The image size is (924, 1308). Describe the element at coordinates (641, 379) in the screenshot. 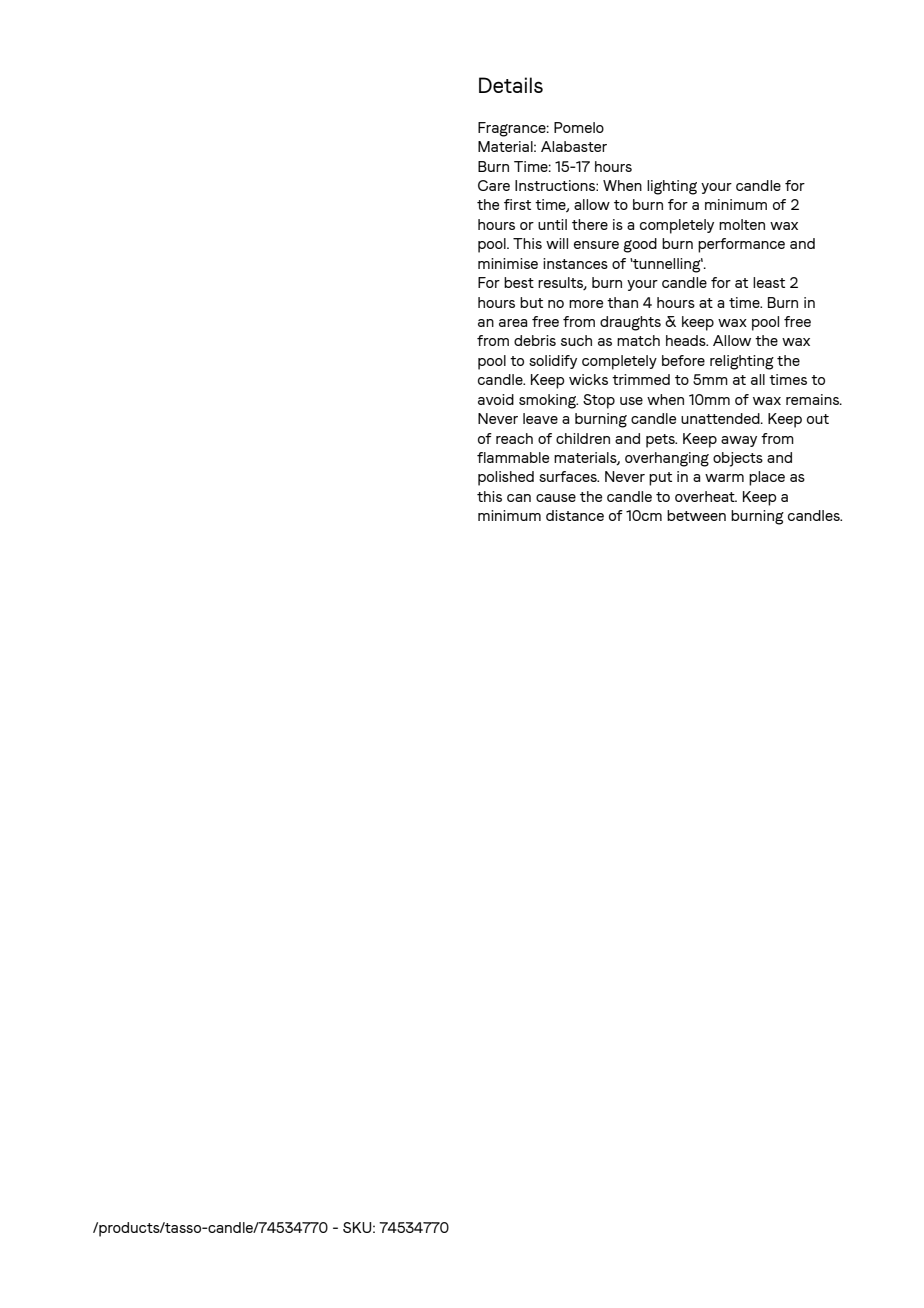

I see `trimmed` at that location.
